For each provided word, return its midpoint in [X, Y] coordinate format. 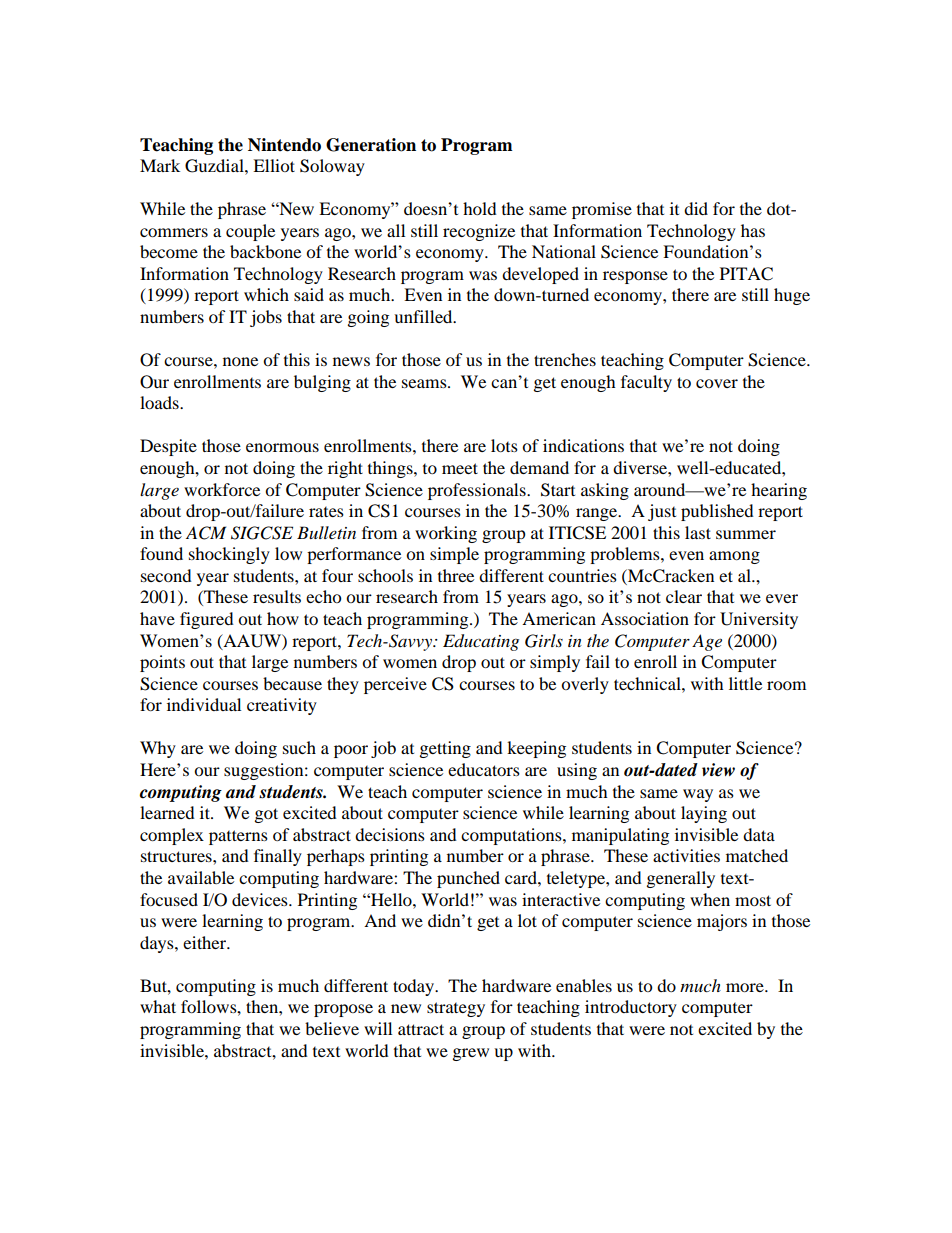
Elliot [274, 165]
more [746, 987]
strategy [456, 1009]
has [753, 230]
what [158, 1006]
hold [480, 208]
